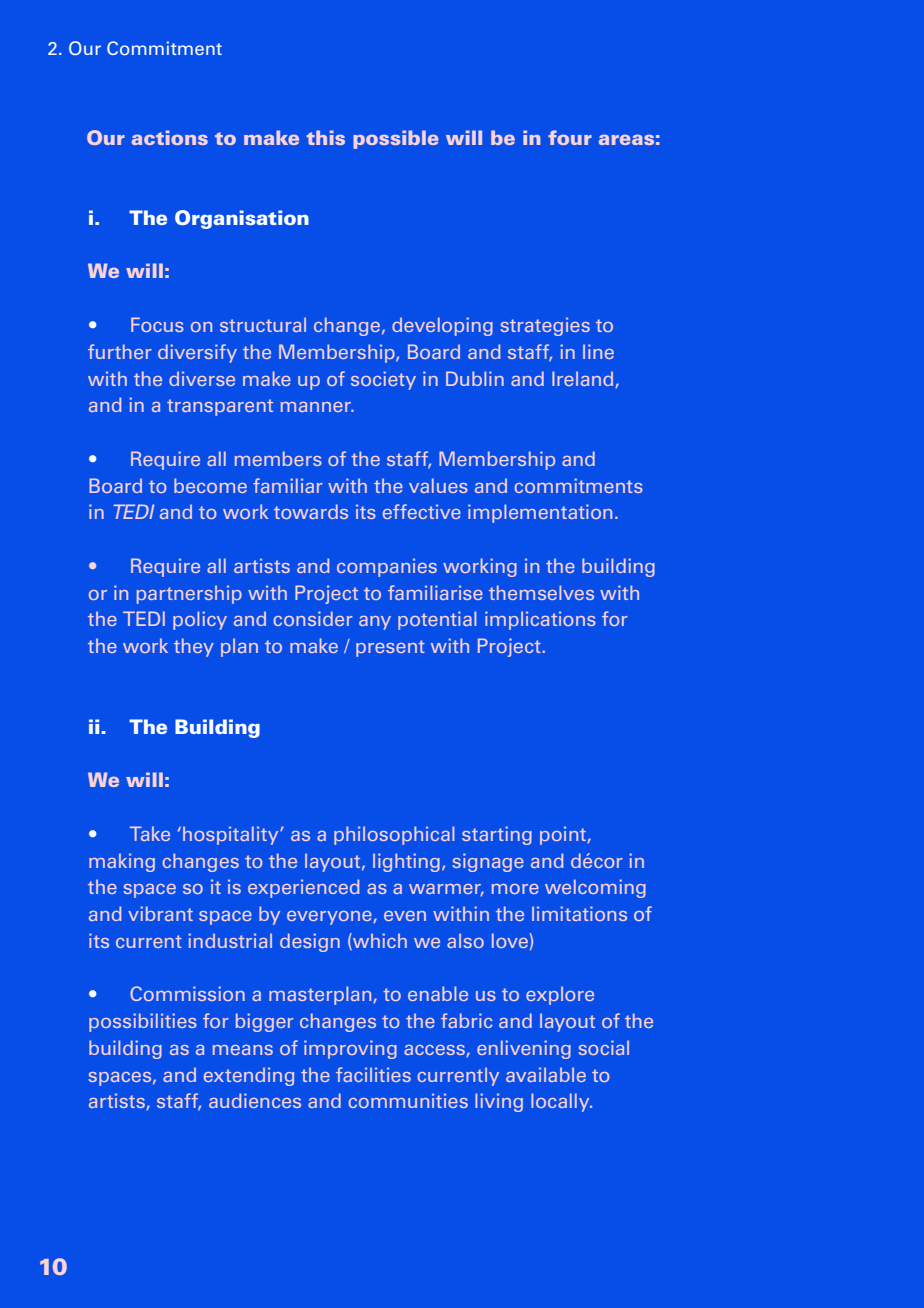  What do you see at coordinates (396, 139) in the document?
I see `possible` at bounding box center [396, 139].
